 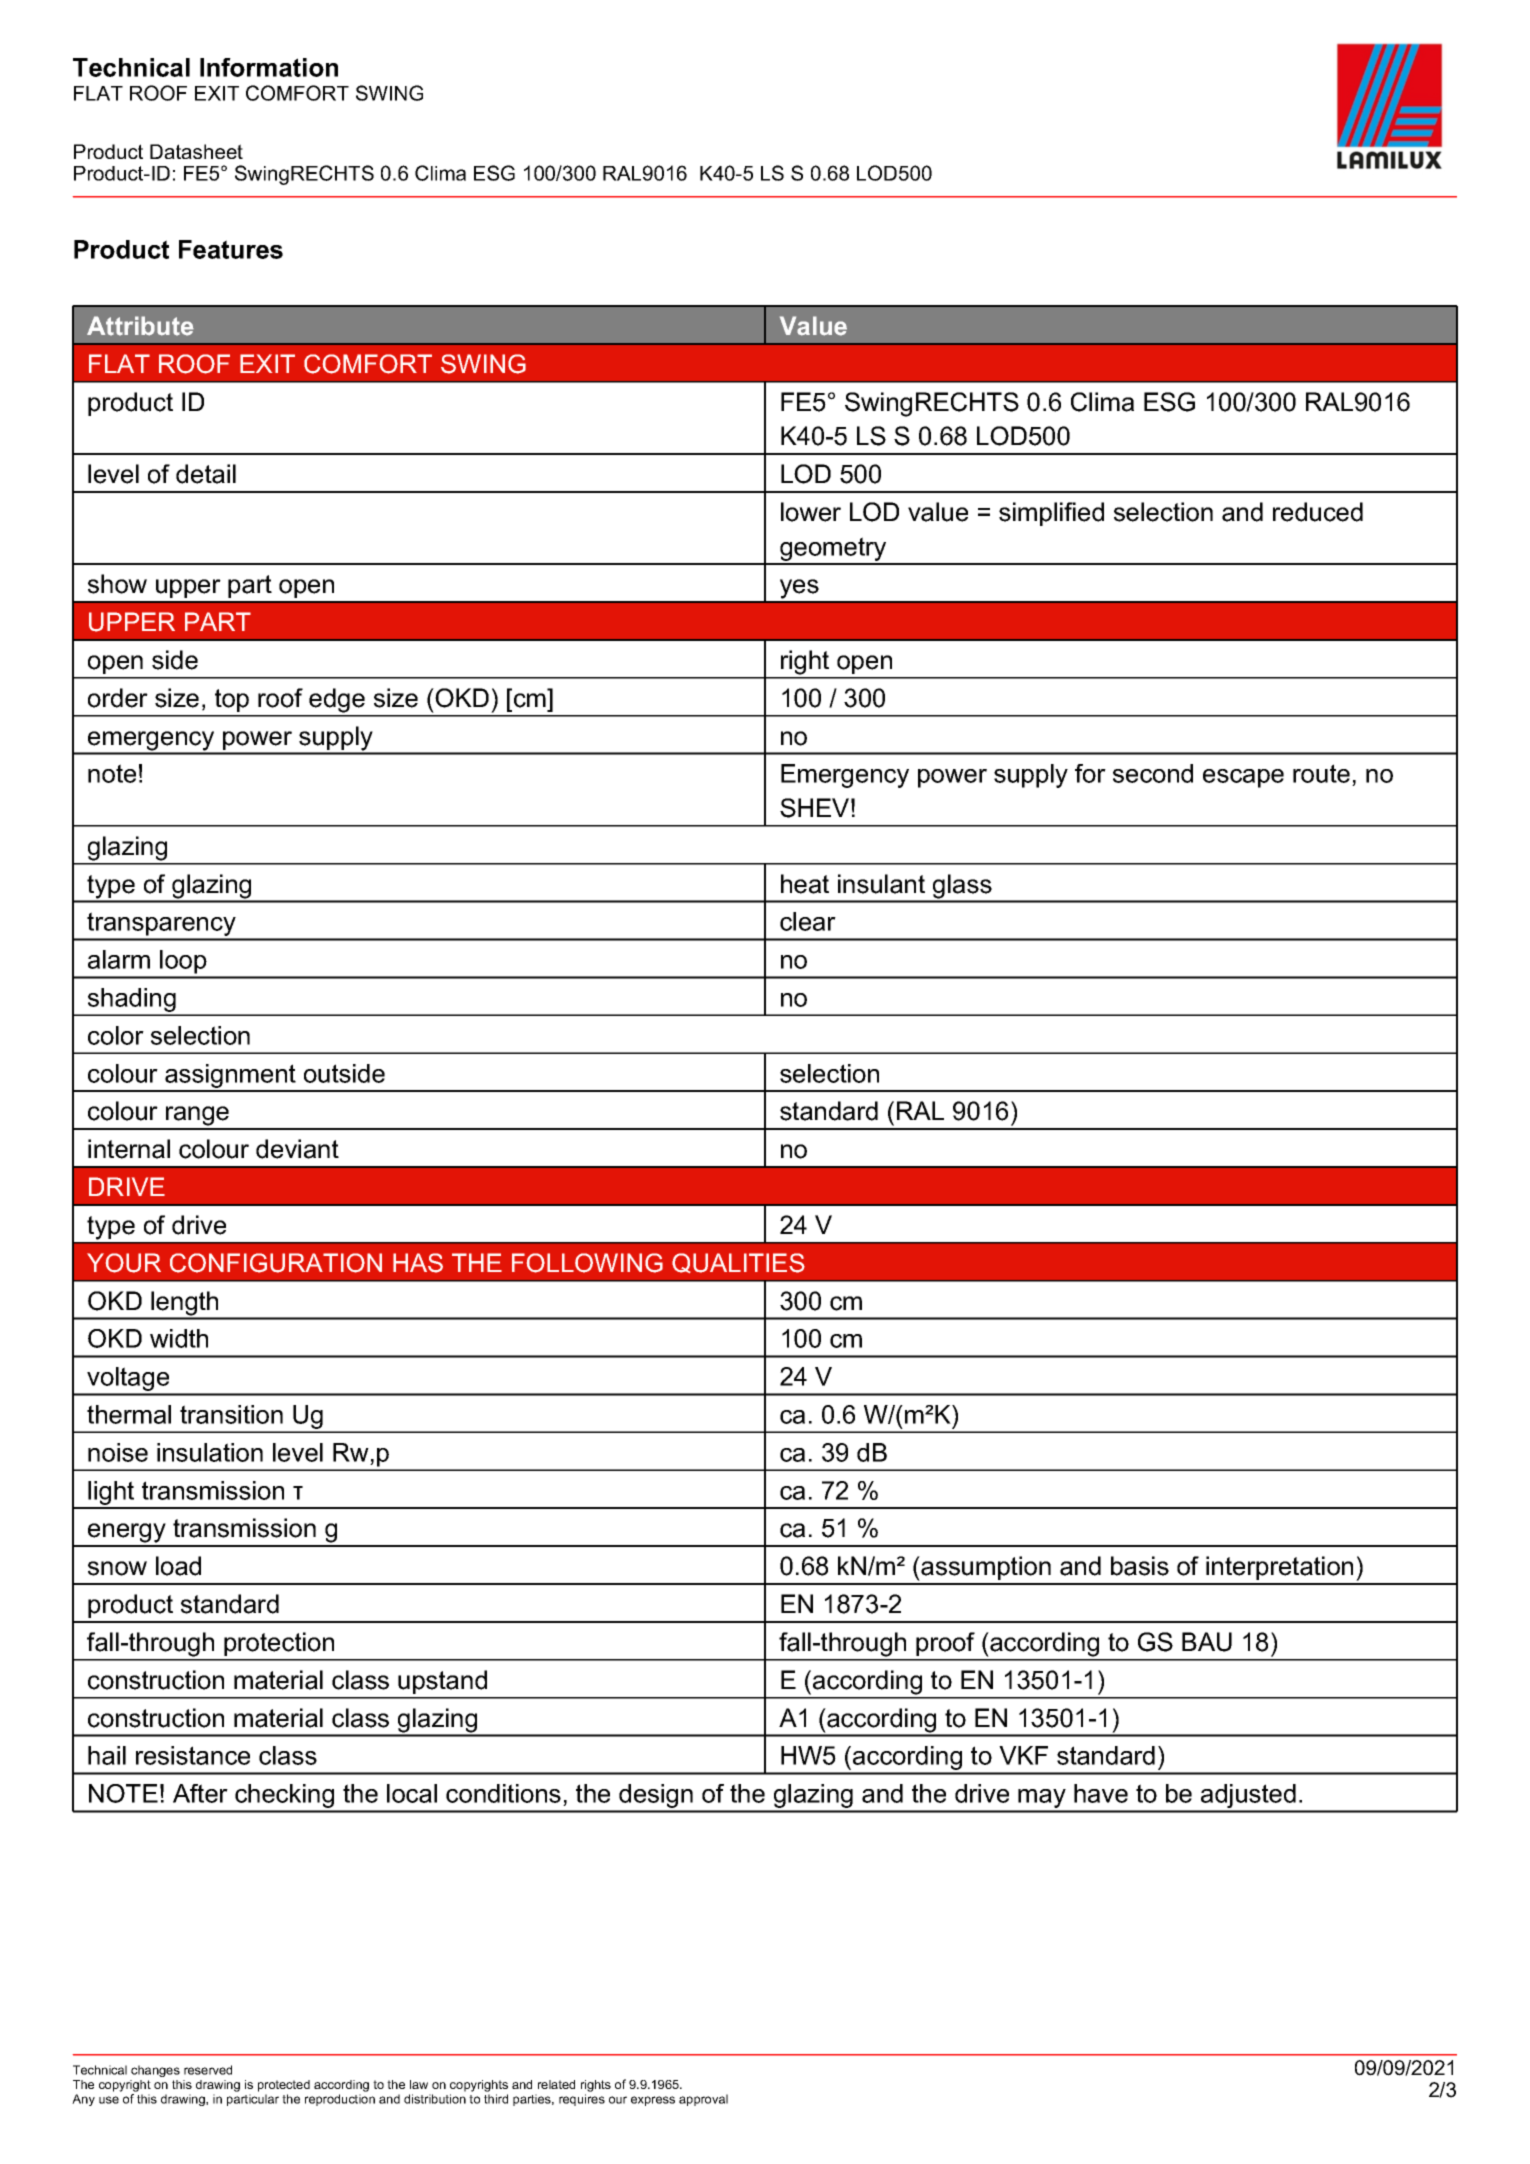 I want to click on QUALITIES, so click(x=738, y=1263).
